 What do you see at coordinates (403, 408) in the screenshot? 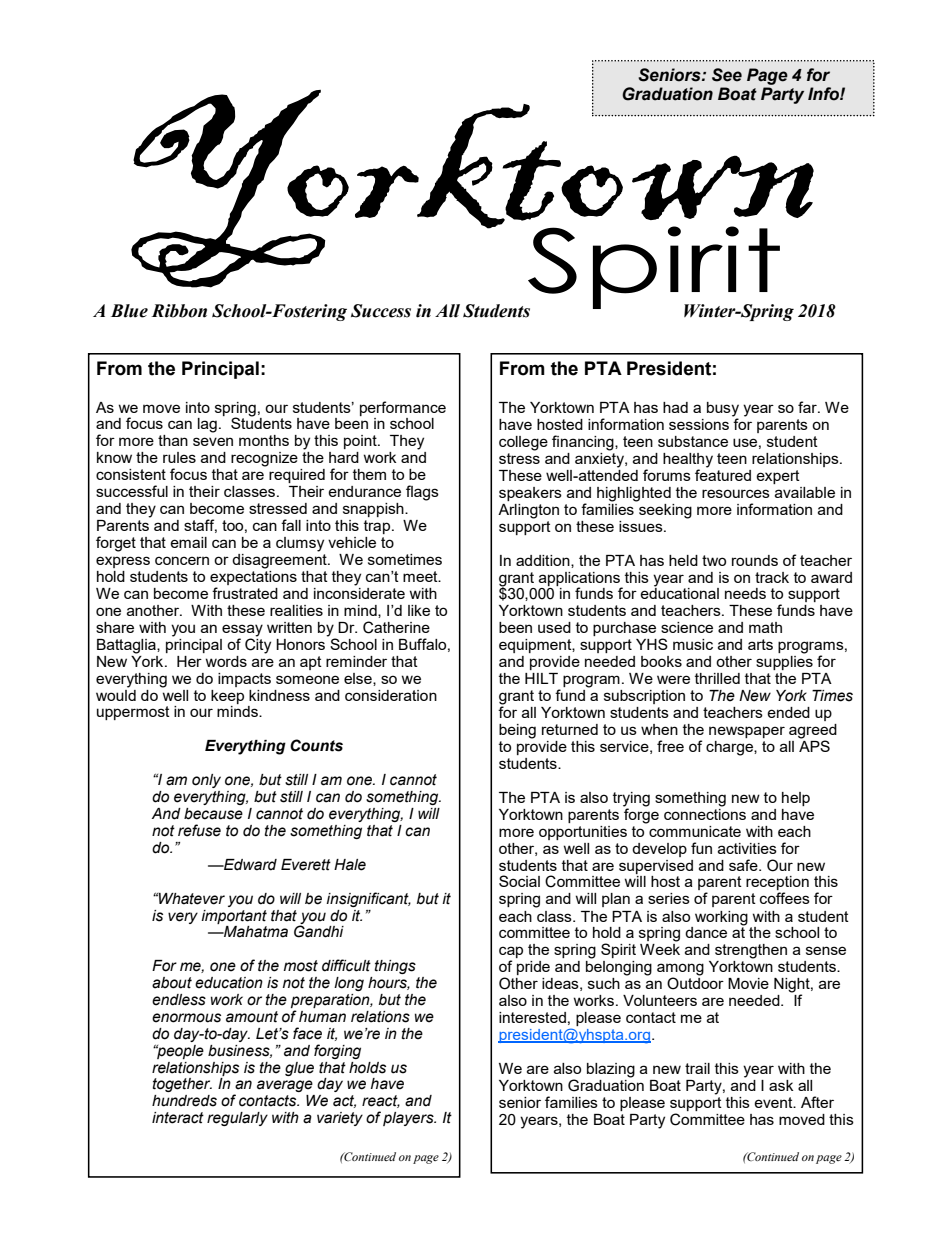
I see `performance` at bounding box center [403, 408].
